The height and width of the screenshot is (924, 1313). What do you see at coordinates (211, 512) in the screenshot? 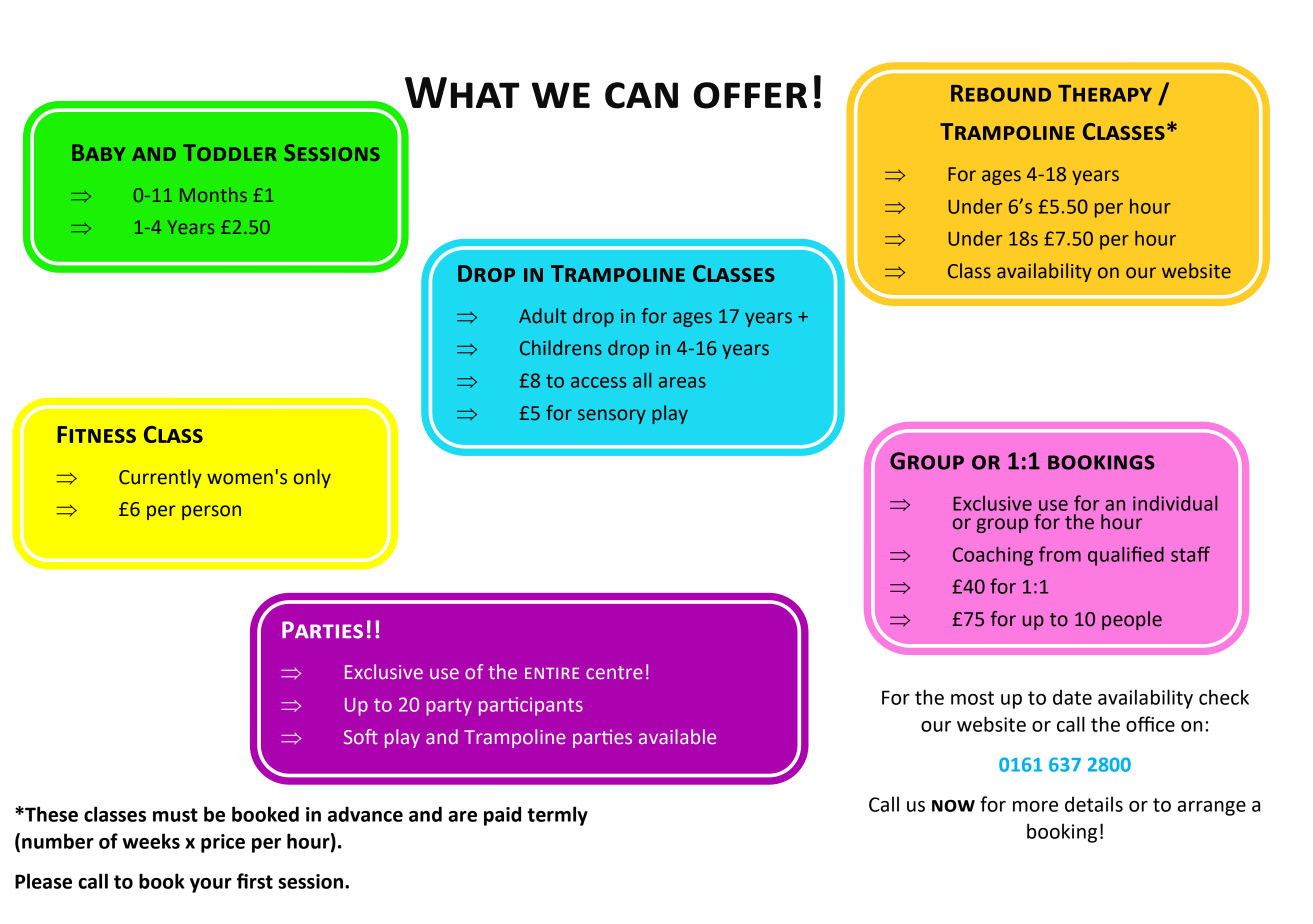
I see `person` at bounding box center [211, 512].
